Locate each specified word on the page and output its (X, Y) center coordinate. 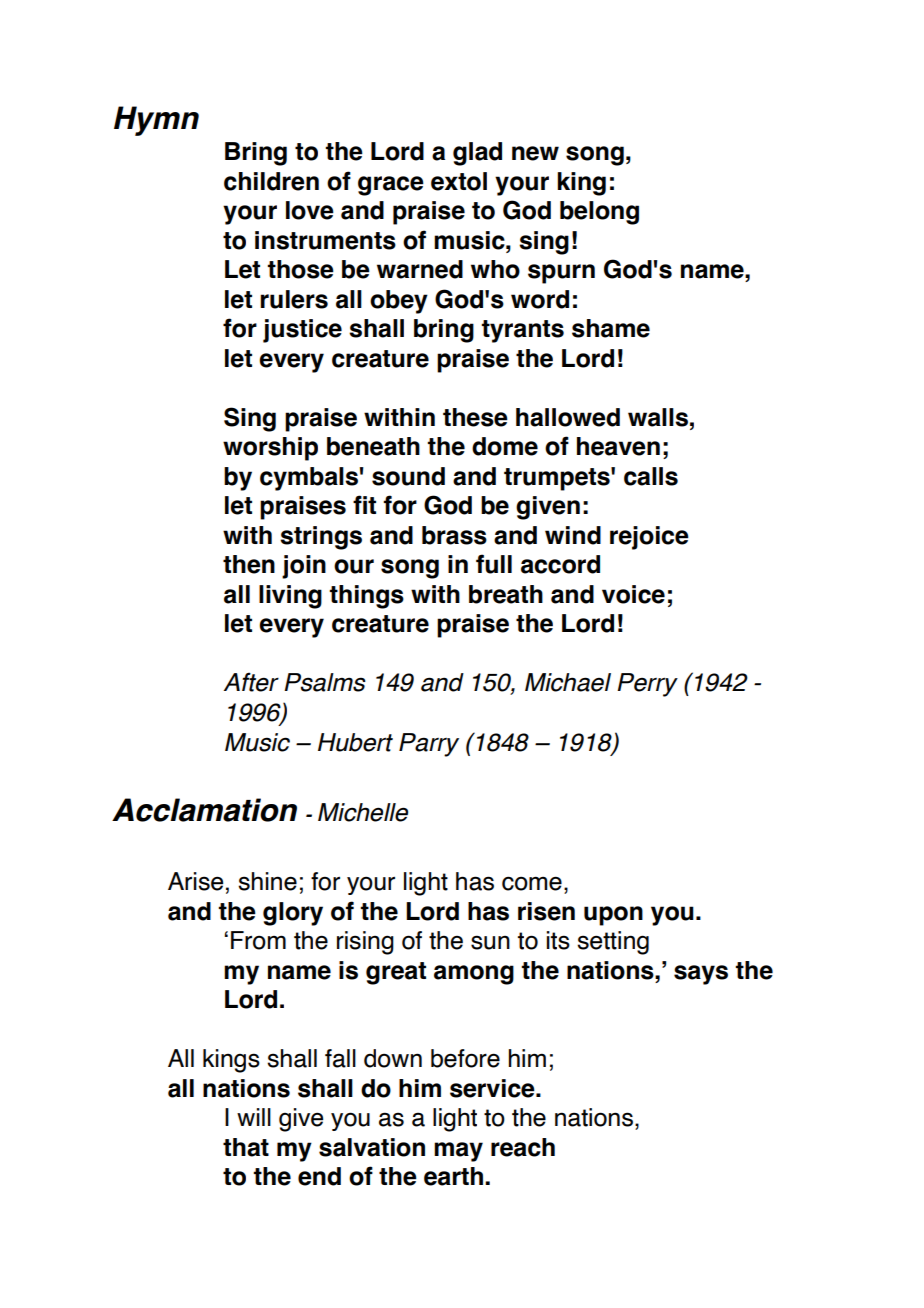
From (258, 940)
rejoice (649, 538)
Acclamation (204, 810)
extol (459, 181)
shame (611, 328)
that (246, 1147)
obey (399, 302)
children (271, 181)
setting (613, 943)
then (249, 564)
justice (302, 331)
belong (599, 213)
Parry (429, 745)
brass (454, 535)
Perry (647, 685)
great (396, 973)
